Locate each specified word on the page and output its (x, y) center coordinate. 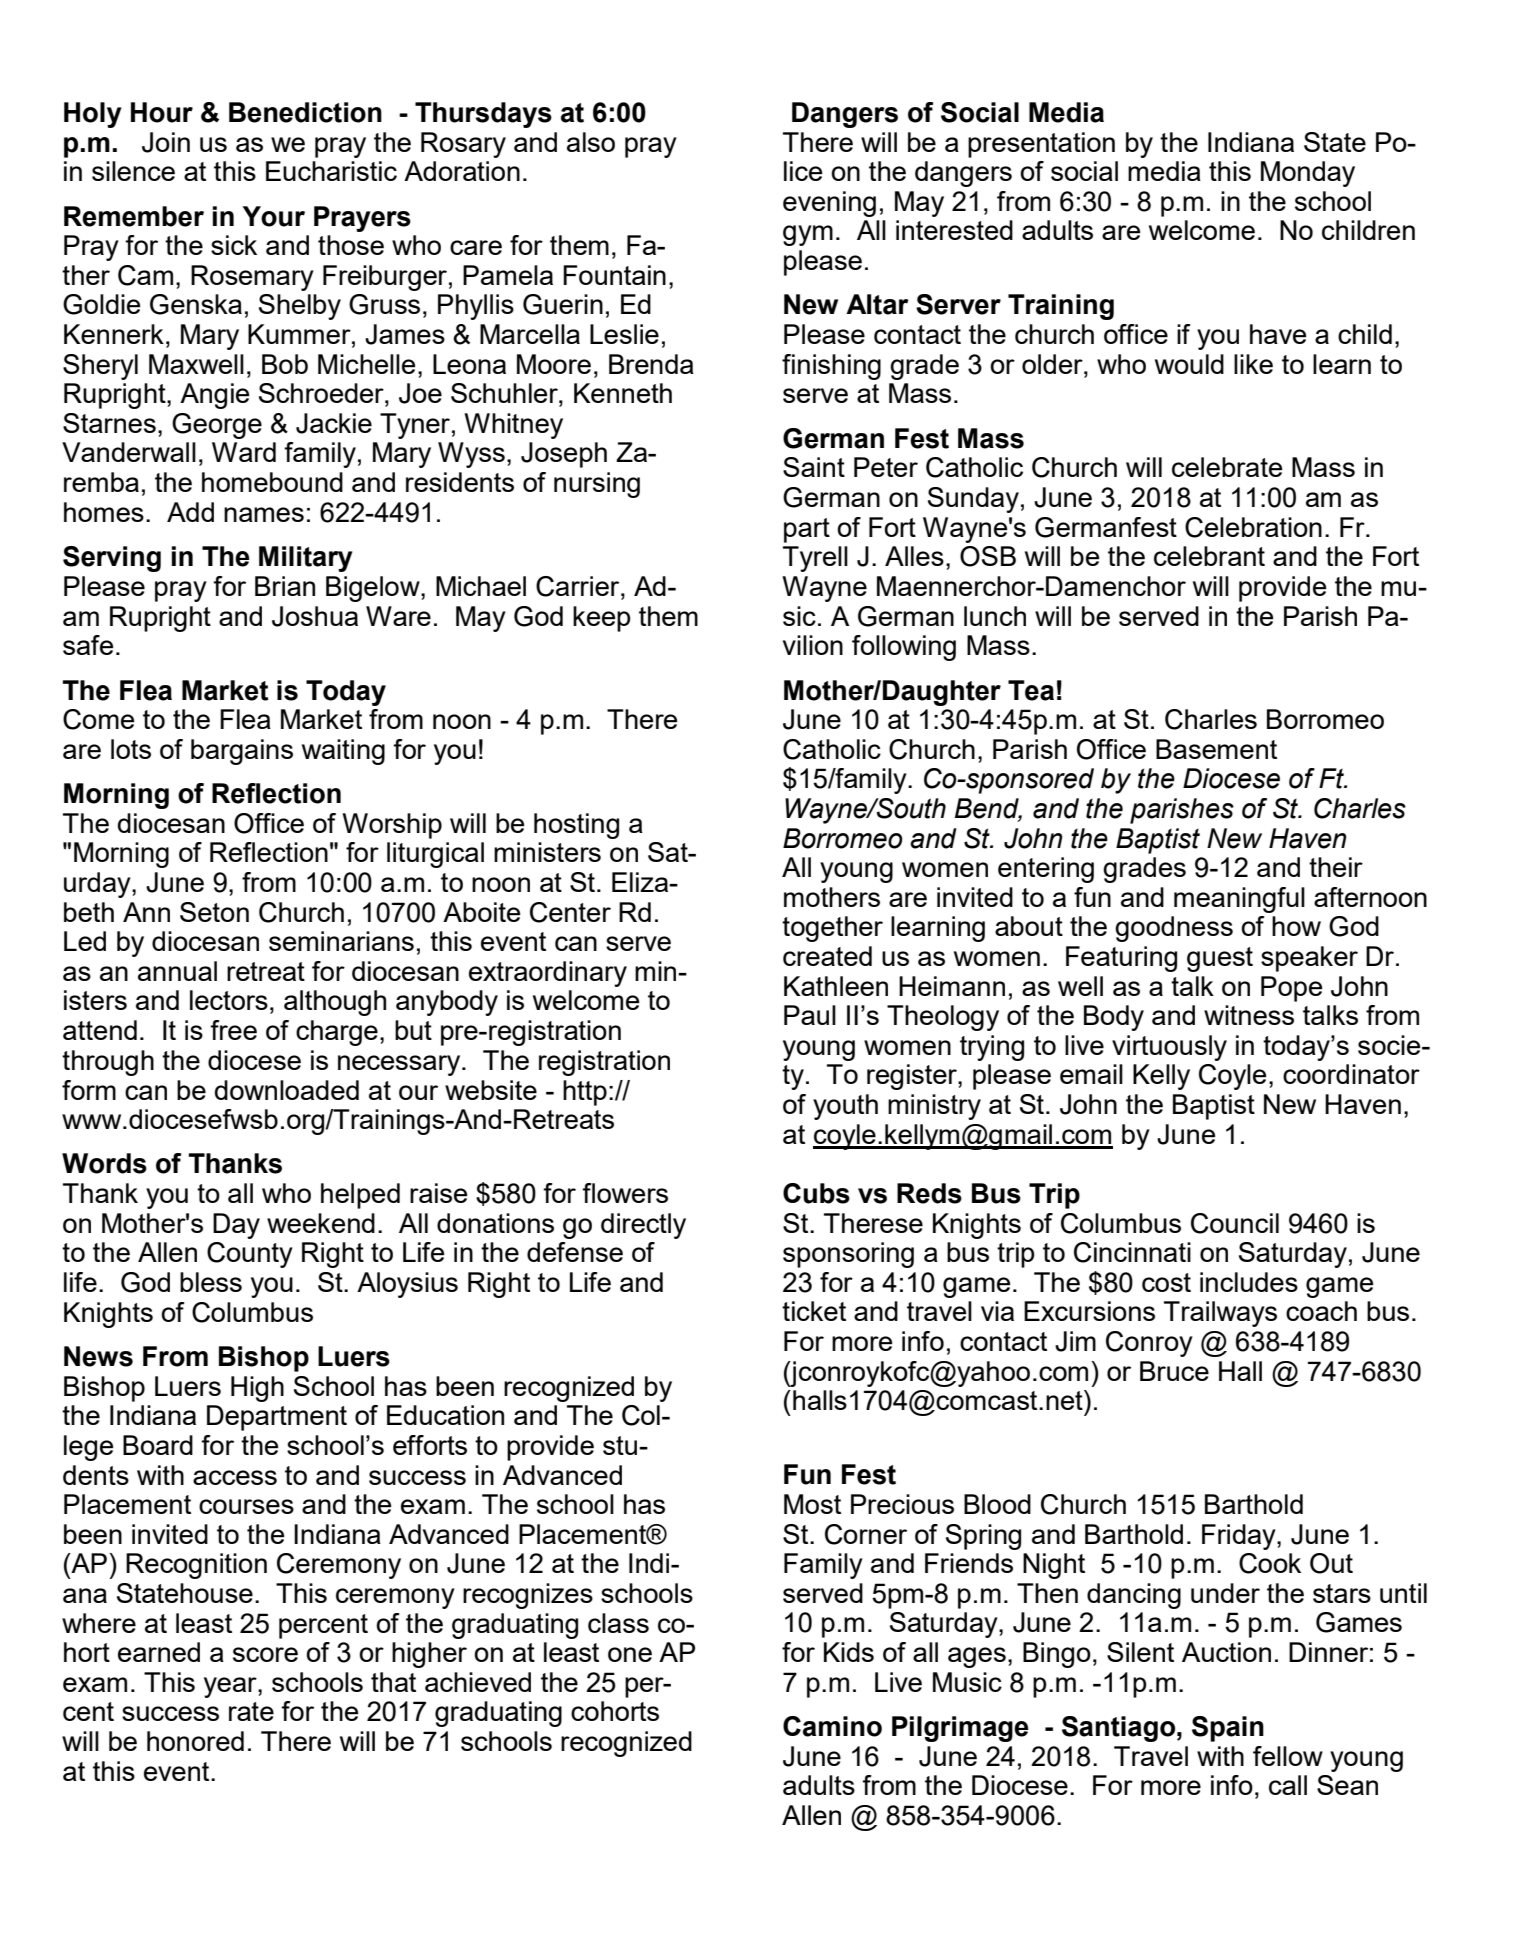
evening (829, 204)
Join (166, 142)
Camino (832, 1726)
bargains (242, 752)
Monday (1308, 174)
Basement (1216, 749)
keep (602, 619)
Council (1235, 1223)
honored (195, 1741)
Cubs (816, 1193)
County (250, 1255)
